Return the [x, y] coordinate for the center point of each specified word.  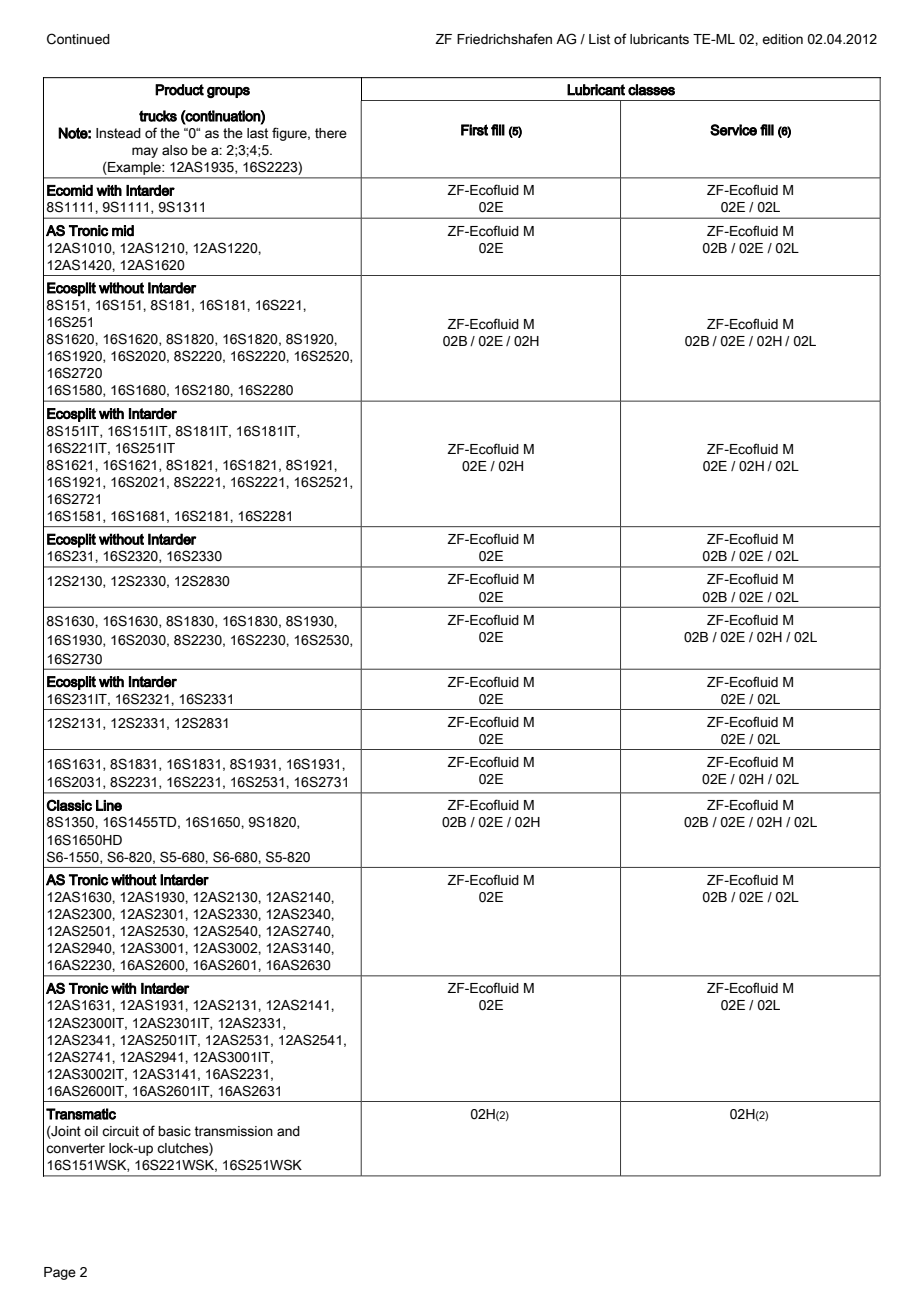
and [288, 1131]
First [474, 130]
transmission [233, 1131]
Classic [69, 805]
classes [651, 90]
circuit [120, 1131]
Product [179, 90]
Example [135, 168]
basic [175, 1131]
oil [91, 1131]
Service [733, 130]
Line [109, 805]
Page [60, 1273]
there [331, 133]
